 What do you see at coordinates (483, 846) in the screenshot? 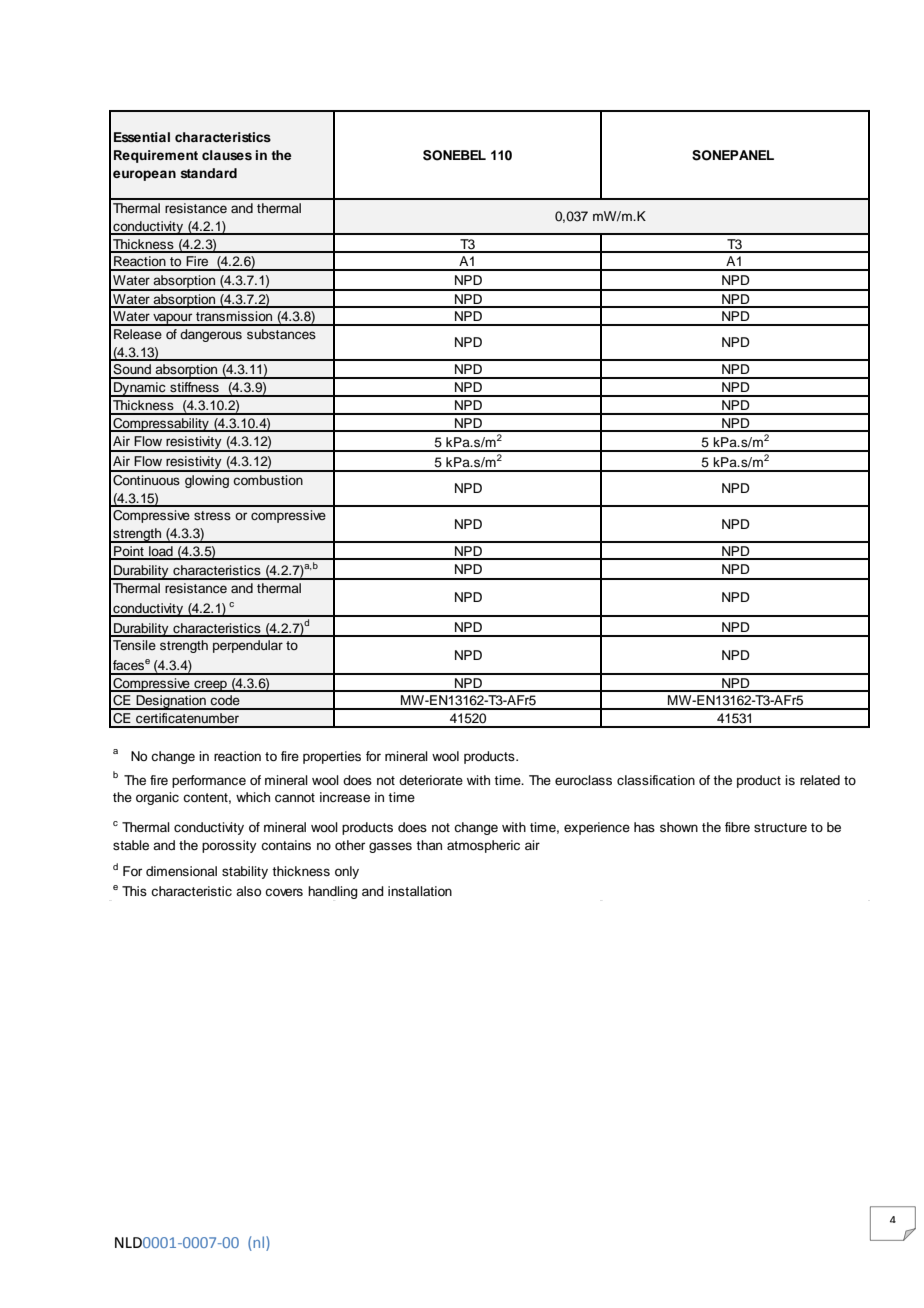
I see `atmospheric` at bounding box center [483, 846].
